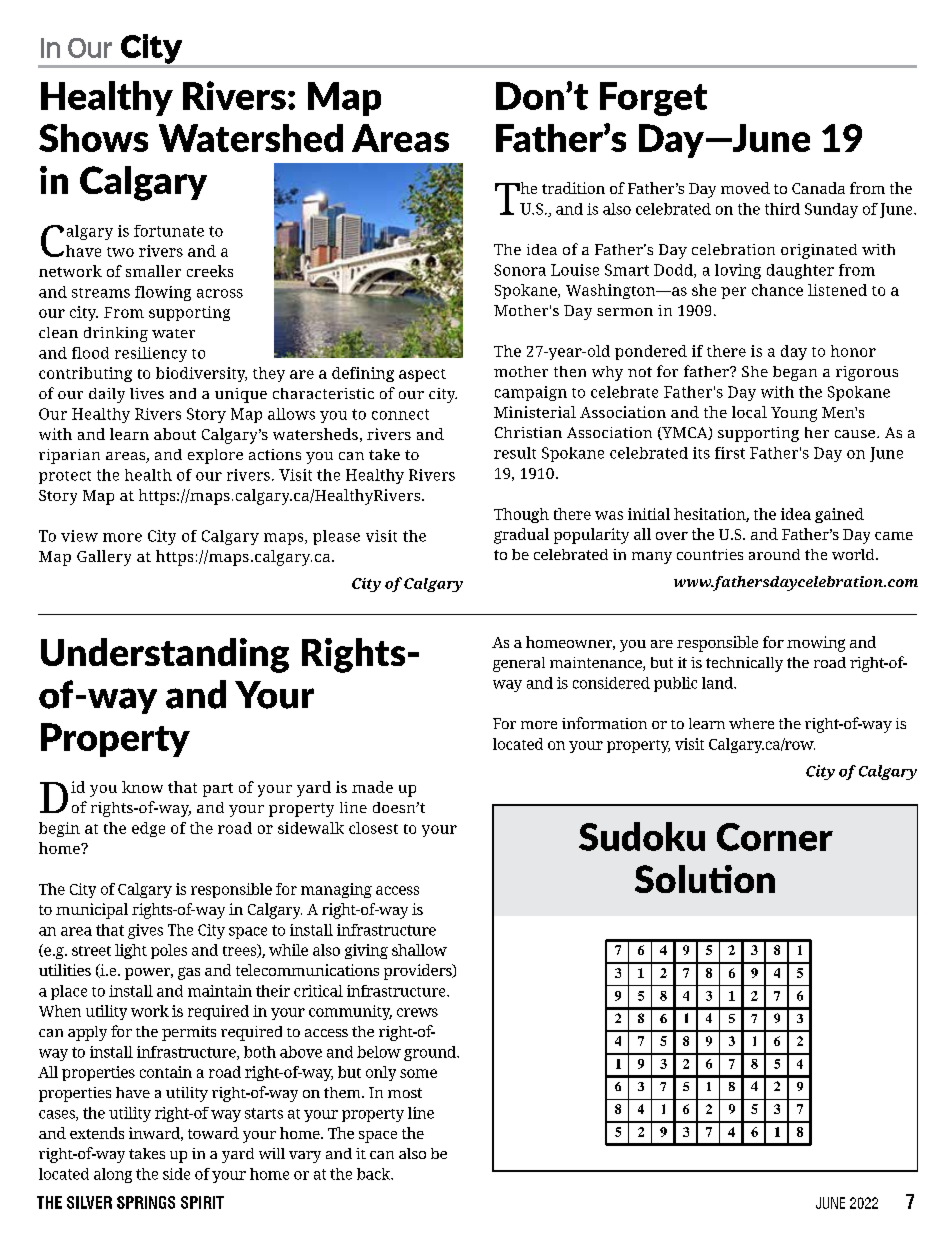  What do you see at coordinates (573, 188) in the screenshot?
I see `tradition` at bounding box center [573, 188].
